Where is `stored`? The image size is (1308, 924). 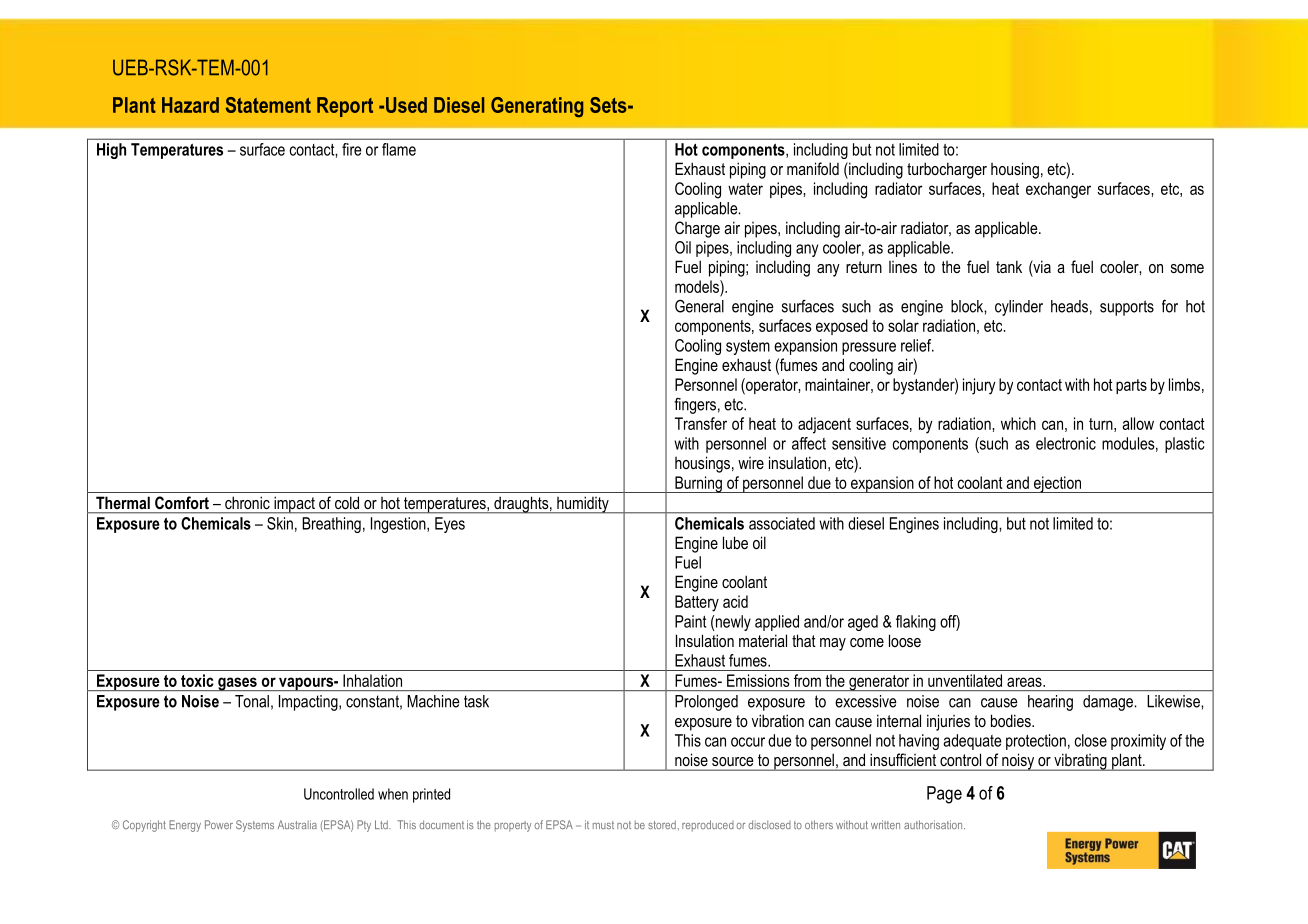 stored is located at coordinates (662, 824).
